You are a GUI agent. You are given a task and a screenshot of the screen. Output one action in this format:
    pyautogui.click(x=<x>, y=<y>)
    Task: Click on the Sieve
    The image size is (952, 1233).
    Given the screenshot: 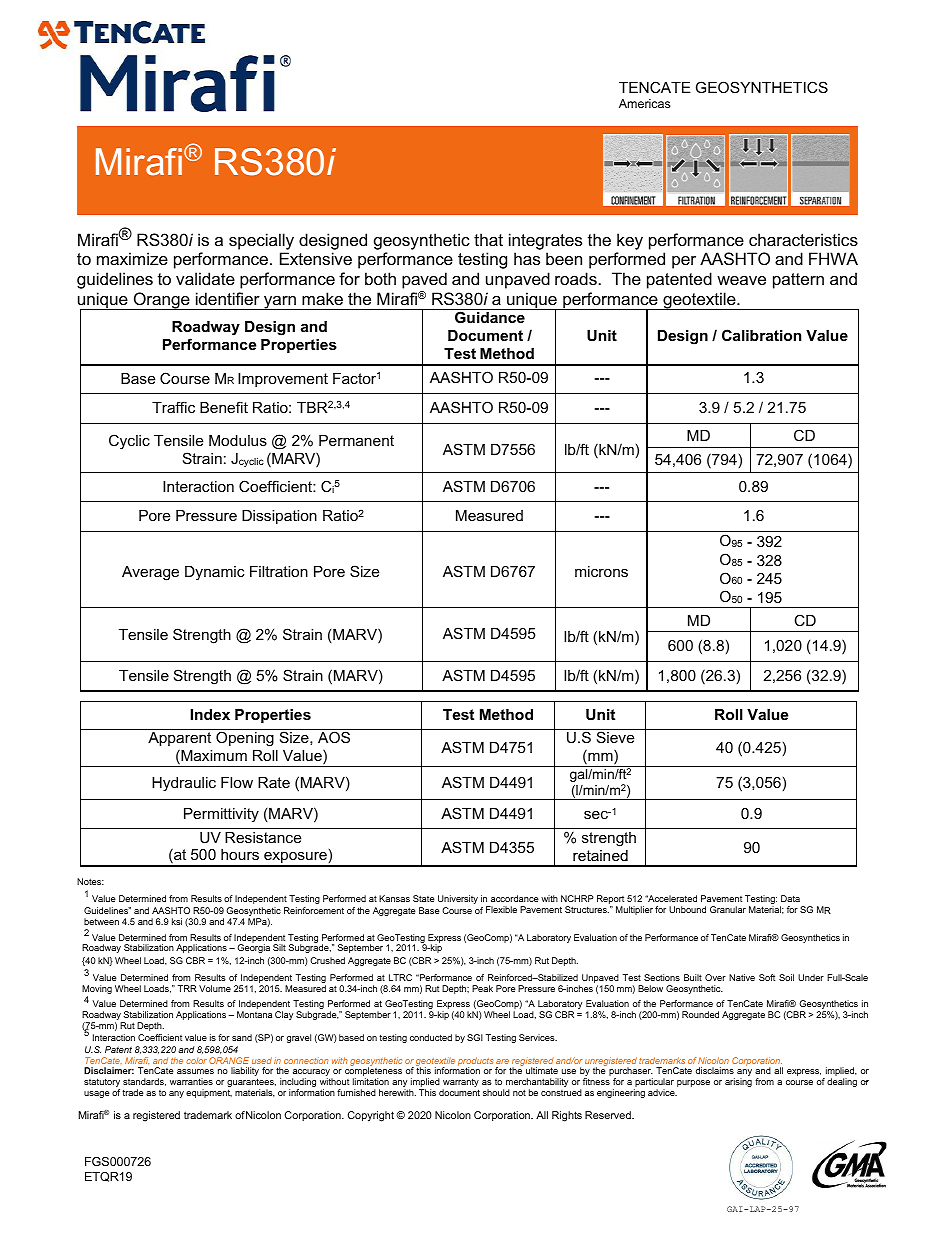 What is the action you would take?
    pyautogui.click(x=615, y=737)
